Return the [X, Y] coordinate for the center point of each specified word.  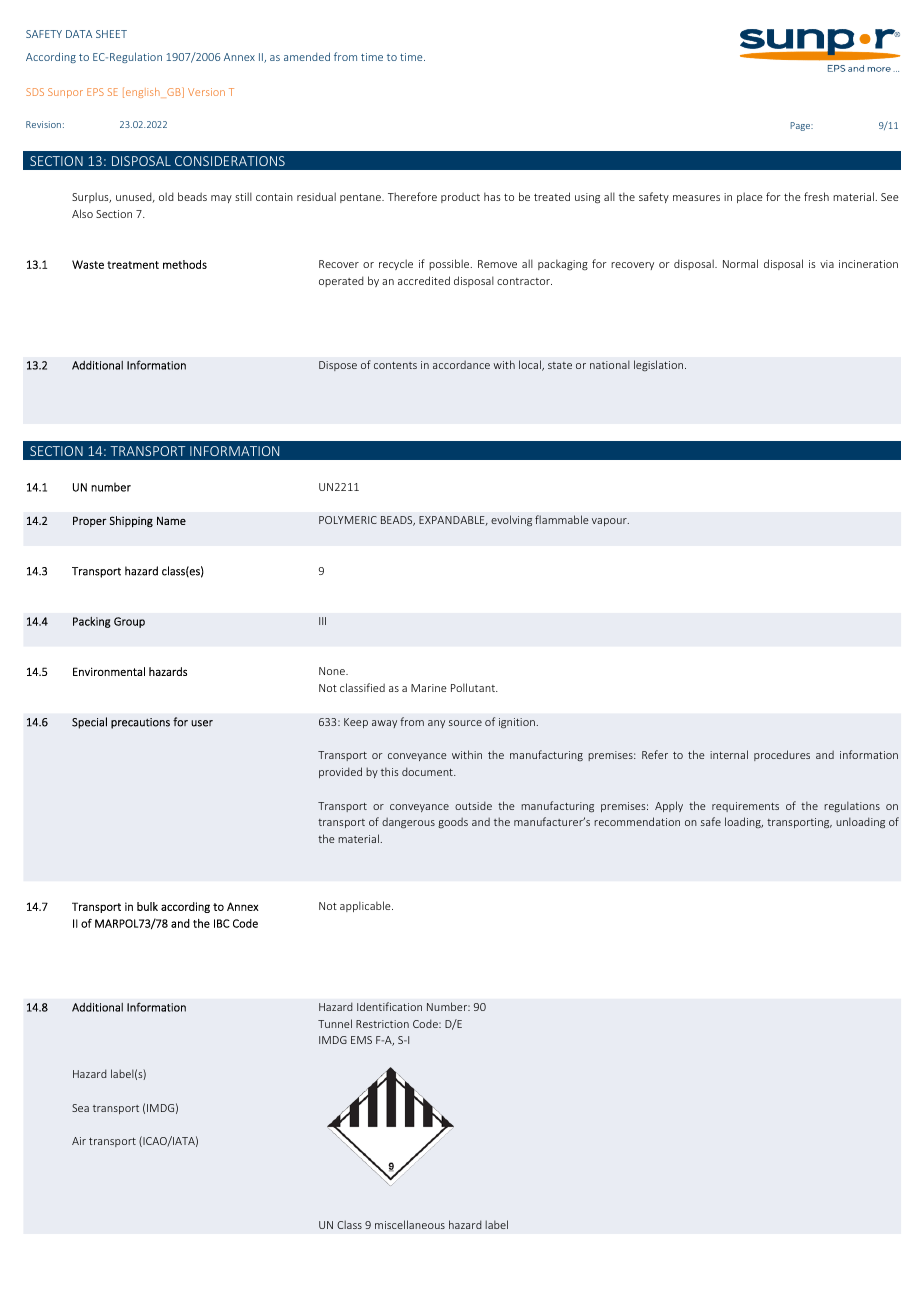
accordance [461, 365]
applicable [366, 906]
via [827, 264]
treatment [133, 265]
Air [79, 1141]
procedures [782, 755]
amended [307, 56]
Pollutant [474, 687]
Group [129, 622]
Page [801, 126]
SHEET [111, 34]
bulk [147, 906]
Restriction [382, 1024]
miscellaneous [410, 1224]
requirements [745, 807]
